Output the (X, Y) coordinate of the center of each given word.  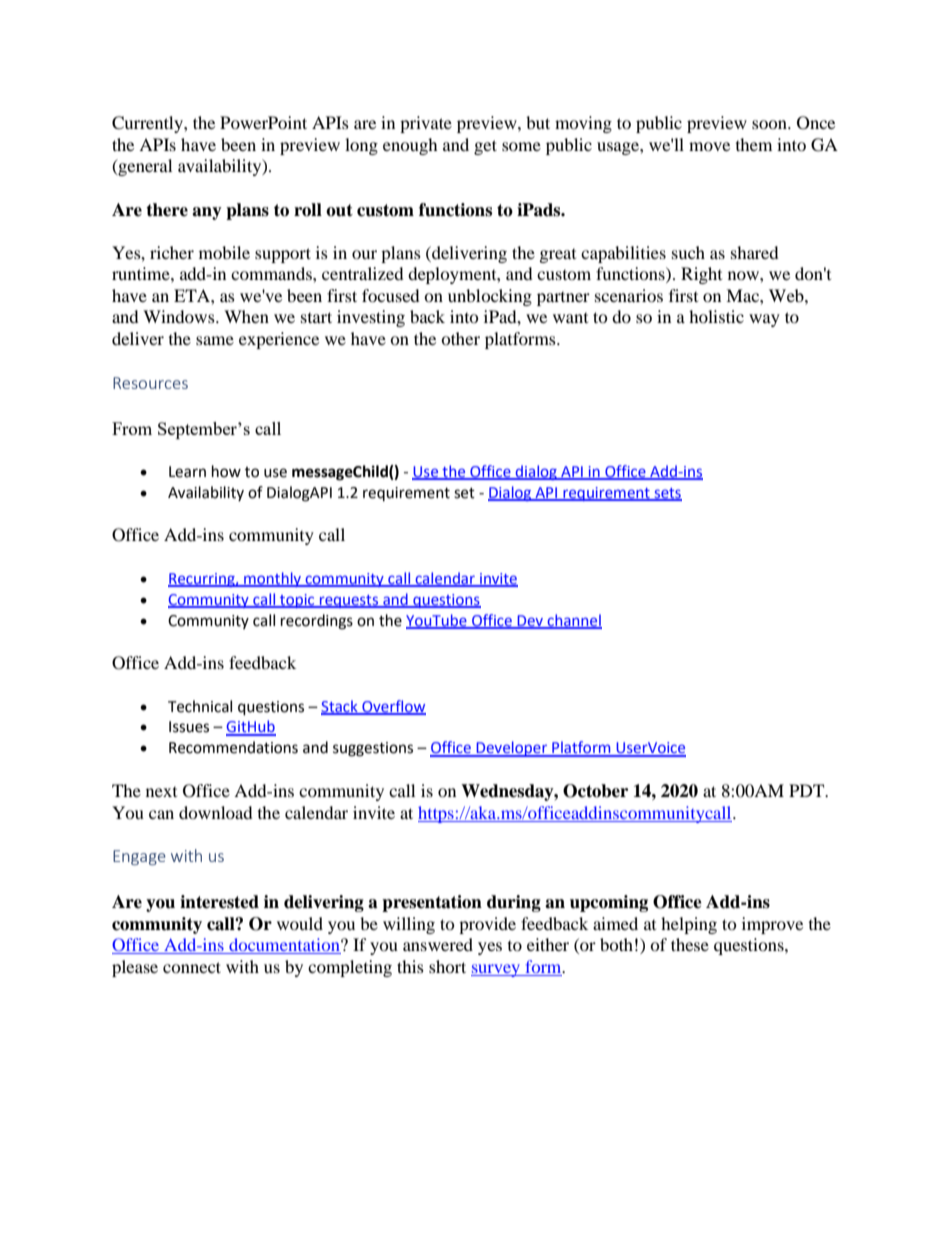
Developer (512, 749)
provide (487, 925)
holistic (716, 316)
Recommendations (233, 747)
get (485, 147)
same (215, 340)
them (754, 144)
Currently (148, 124)
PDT (808, 790)
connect (192, 967)
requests (349, 601)
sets (667, 494)
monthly (272, 579)
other (460, 338)
